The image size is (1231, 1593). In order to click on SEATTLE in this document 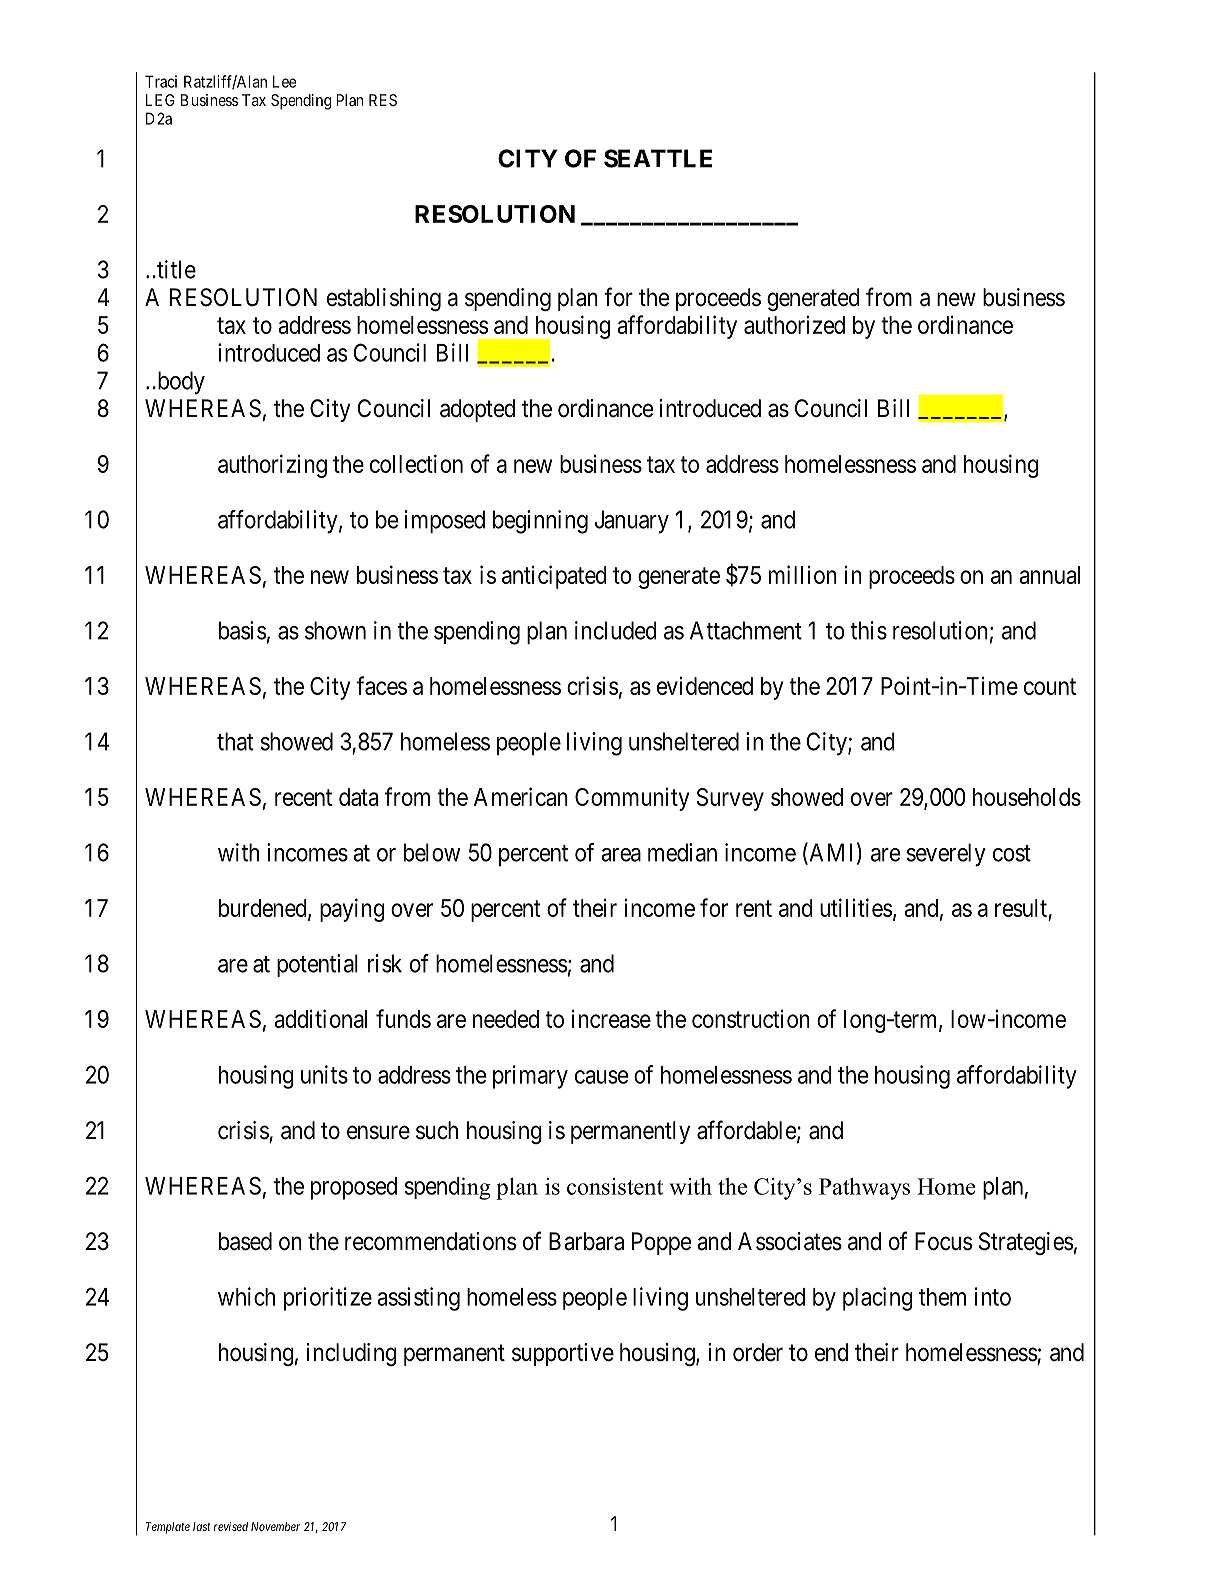, I will do `click(658, 158)`.
